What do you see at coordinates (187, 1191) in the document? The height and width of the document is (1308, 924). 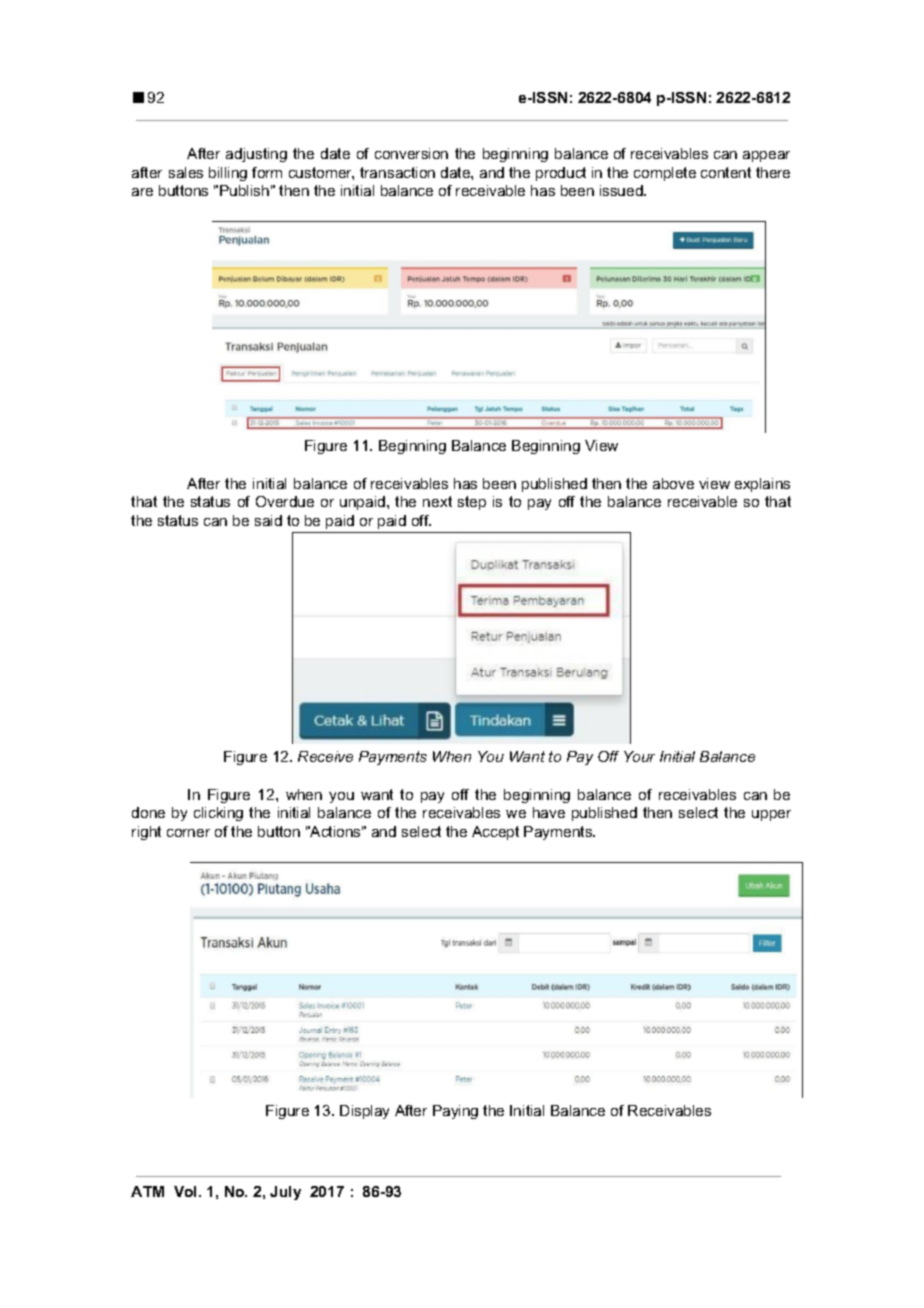 I see `Vol` at bounding box center [187, 1191].
